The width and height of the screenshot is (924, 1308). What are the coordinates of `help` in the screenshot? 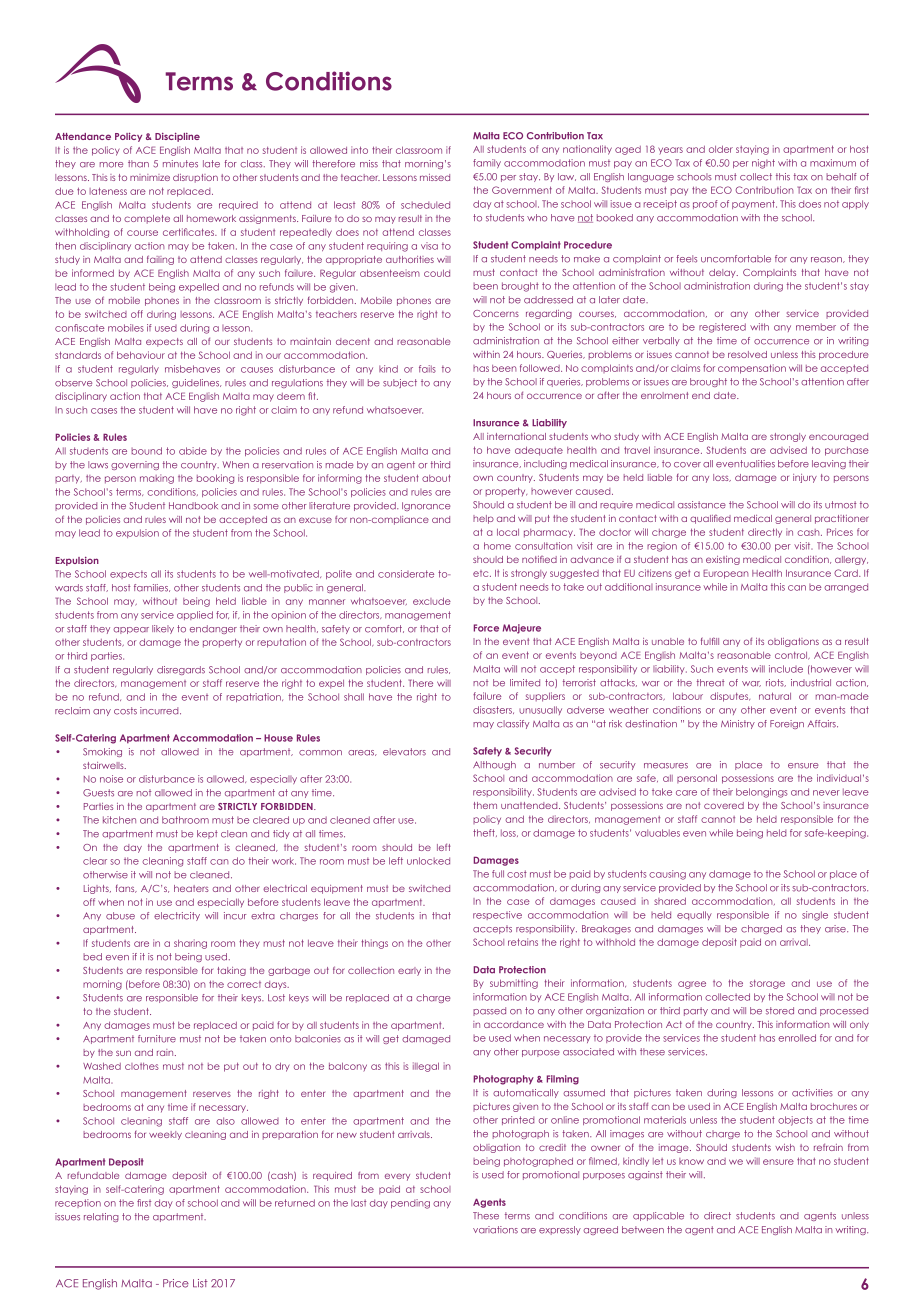 It's located at (483, 519).
